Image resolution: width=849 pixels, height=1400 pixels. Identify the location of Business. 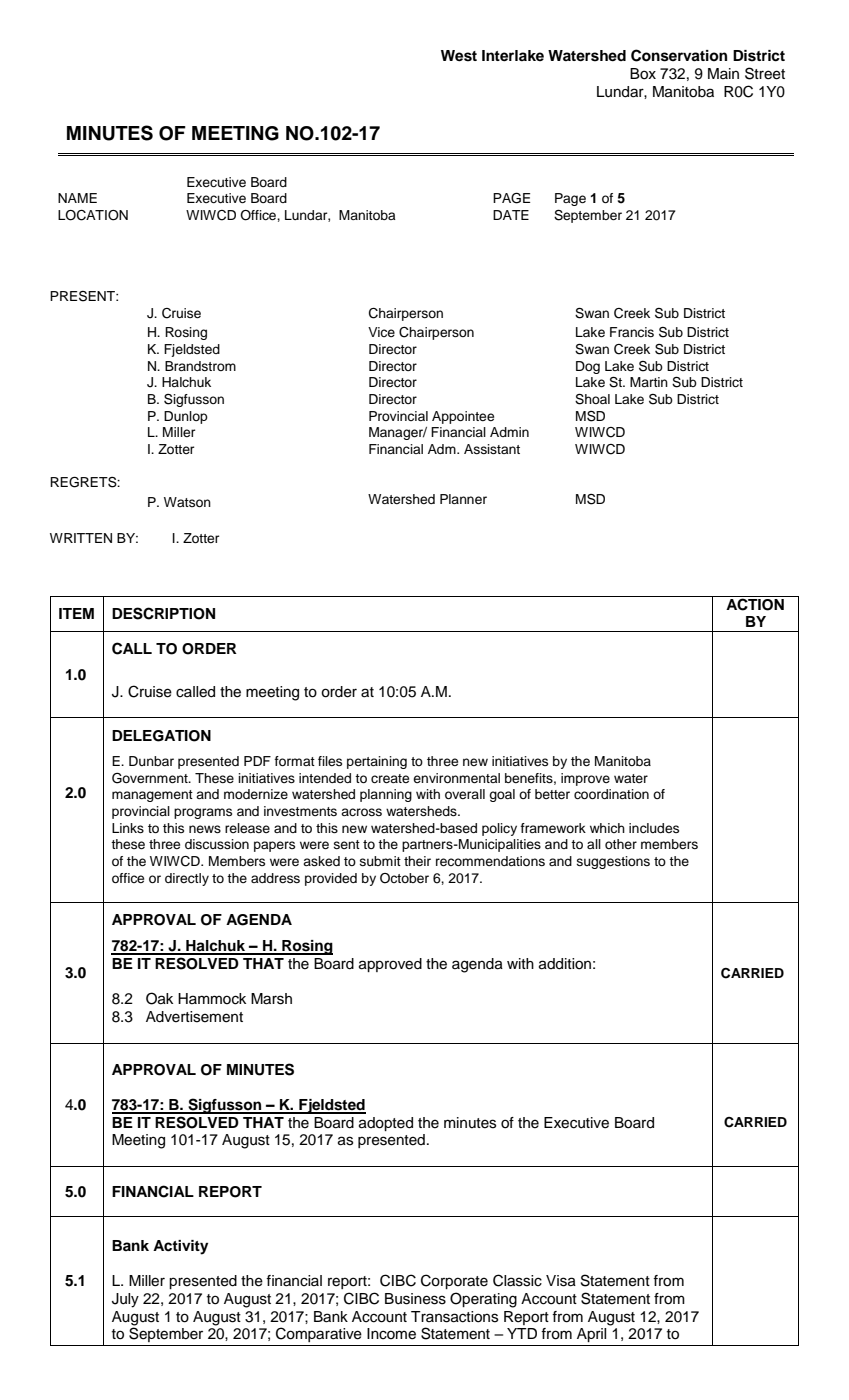
(415, 1299).
